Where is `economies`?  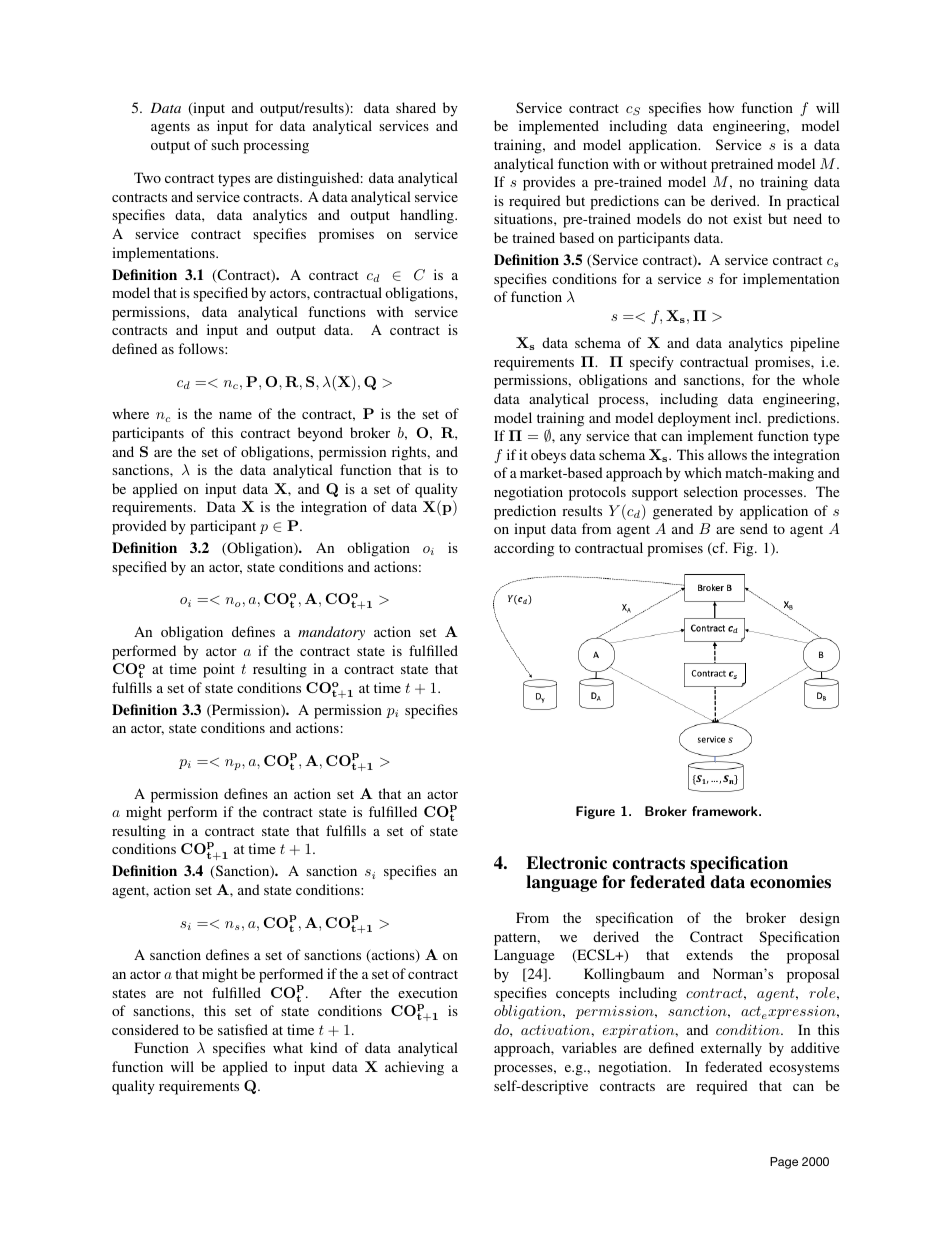
economies is located at coordinates (790, 882).
